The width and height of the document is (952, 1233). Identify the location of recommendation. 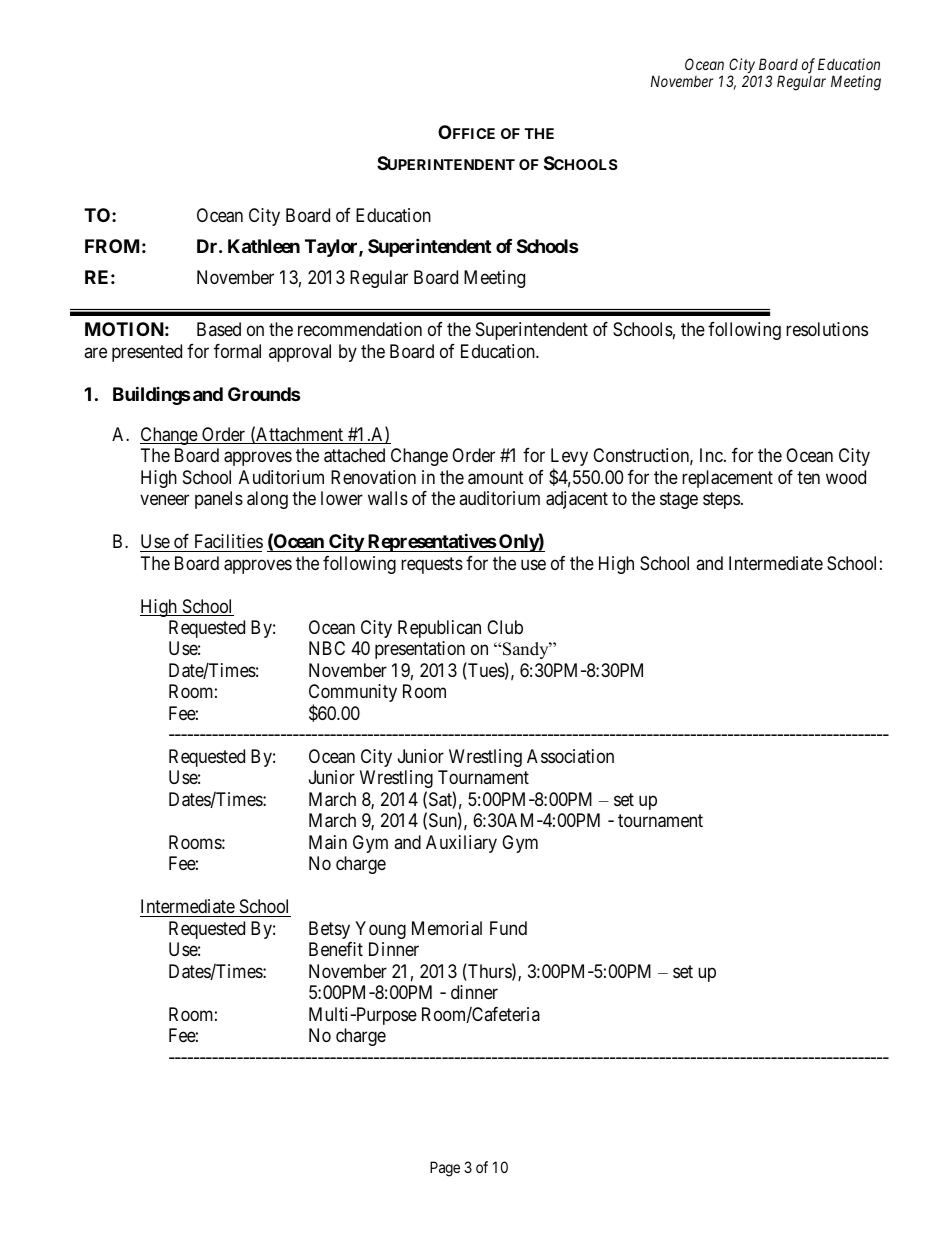
(360, 329).
